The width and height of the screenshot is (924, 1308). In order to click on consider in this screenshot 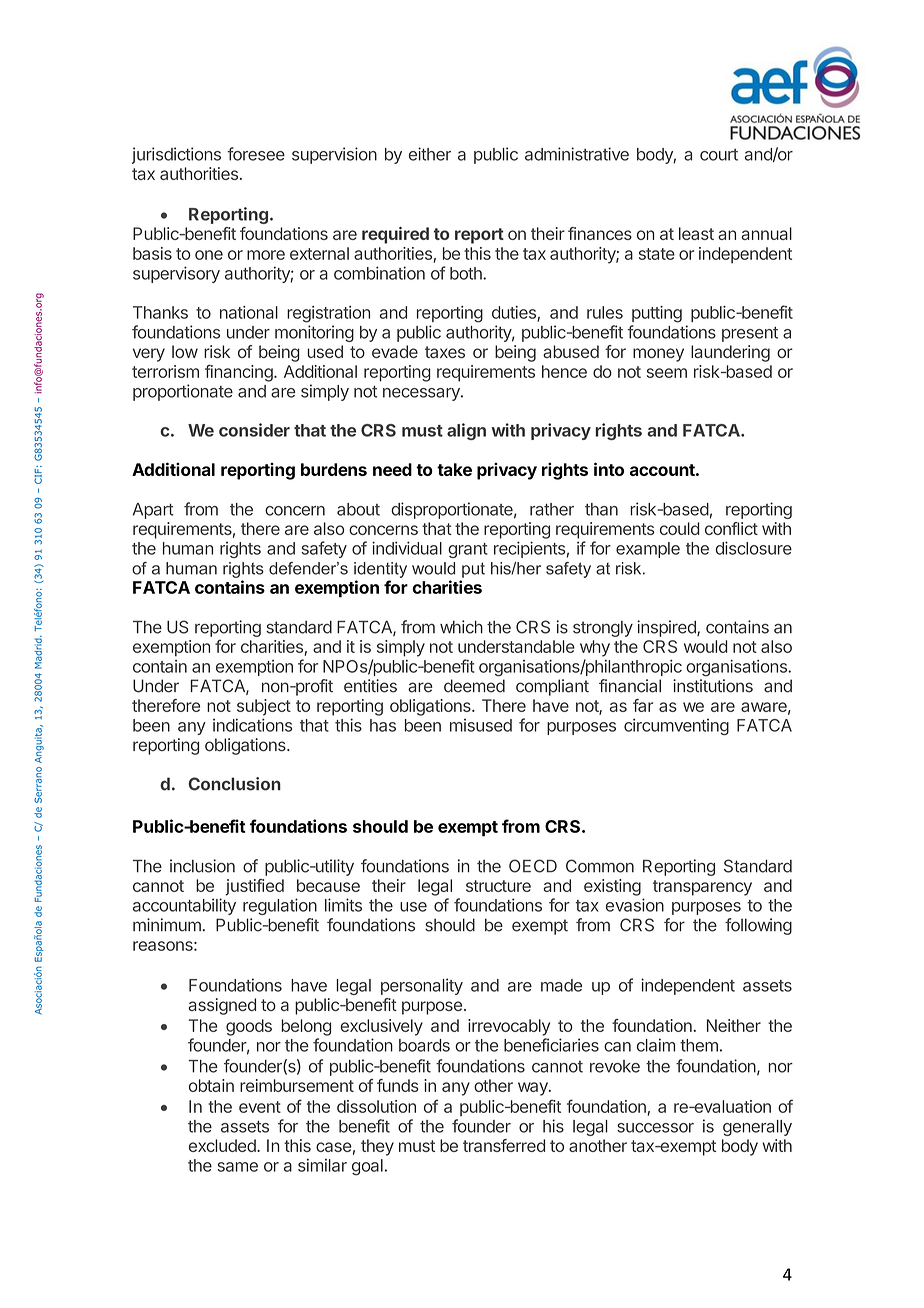, I will do `click(254, 430)`.
